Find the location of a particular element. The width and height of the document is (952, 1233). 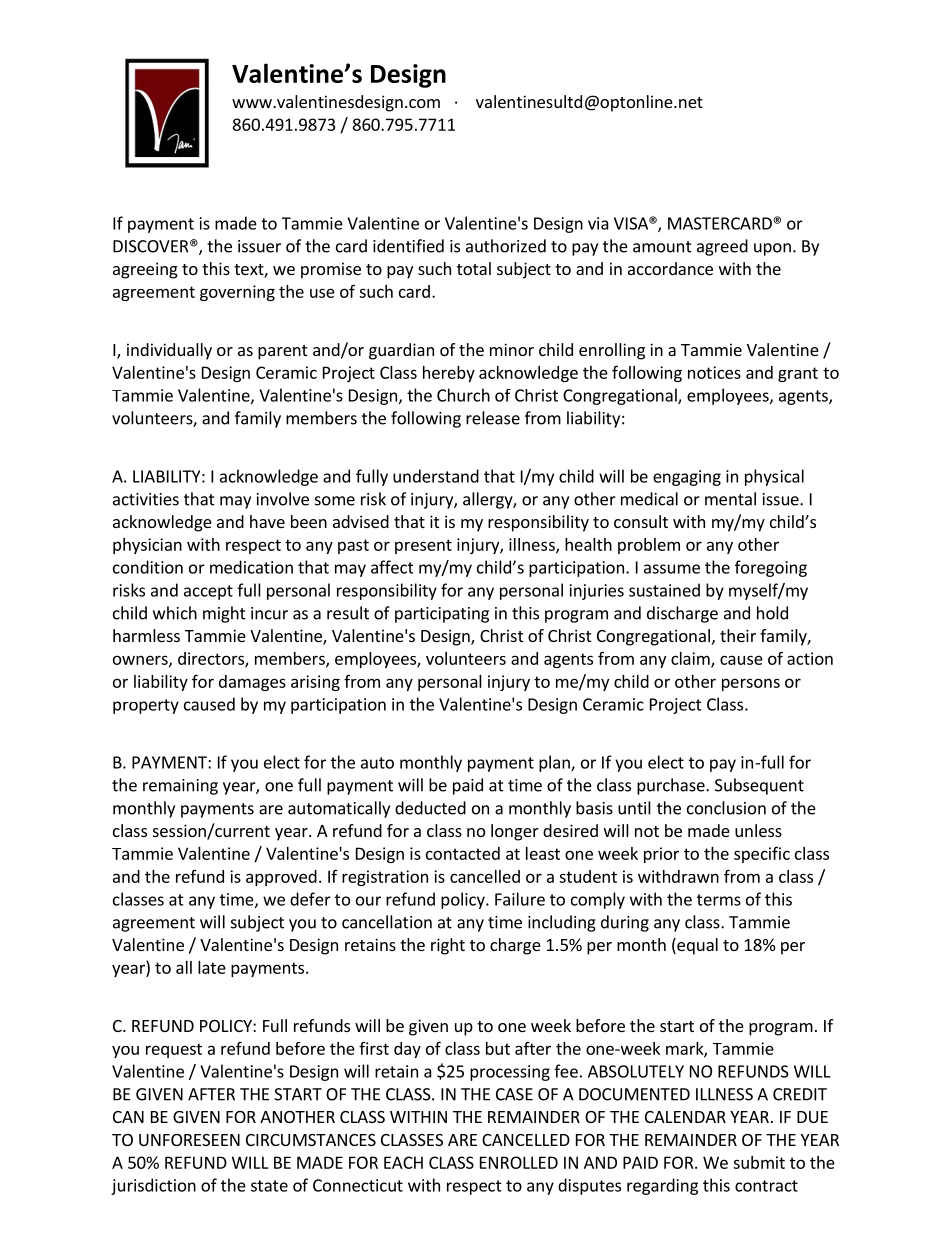

persons is located at coordinates (751, 684).
